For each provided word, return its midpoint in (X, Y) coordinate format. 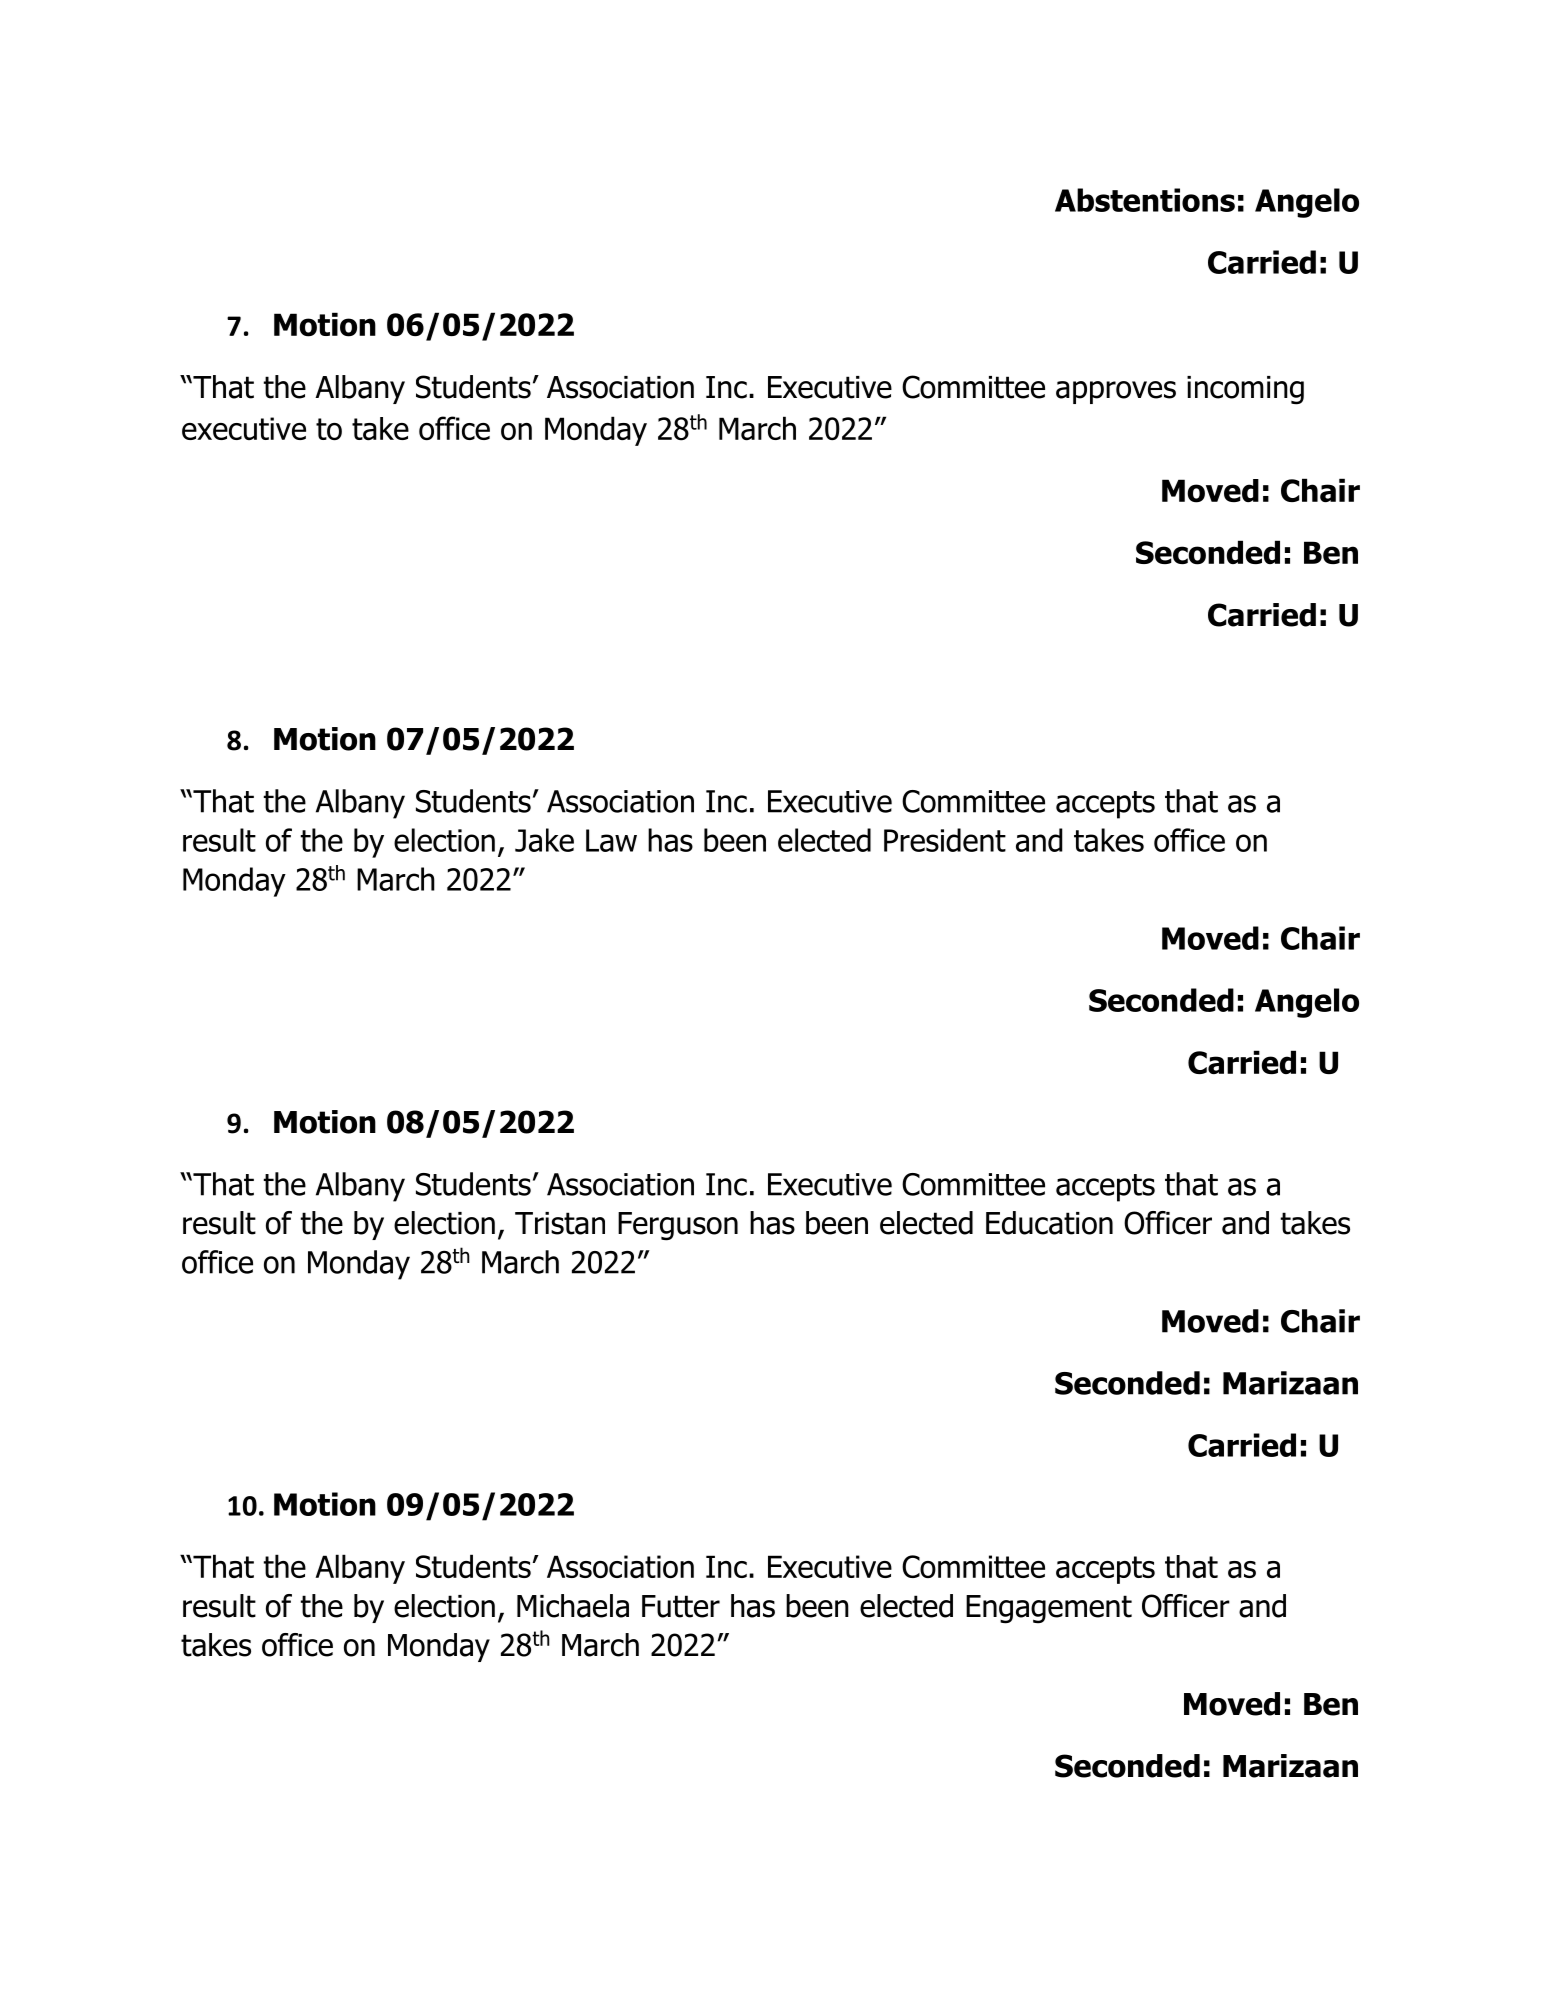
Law (611, 840)
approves (1116, 392)
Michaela (573, 1606)
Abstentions (1145, 200)
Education (1049, 1223)
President (945, 840)
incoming (1245, 390)
